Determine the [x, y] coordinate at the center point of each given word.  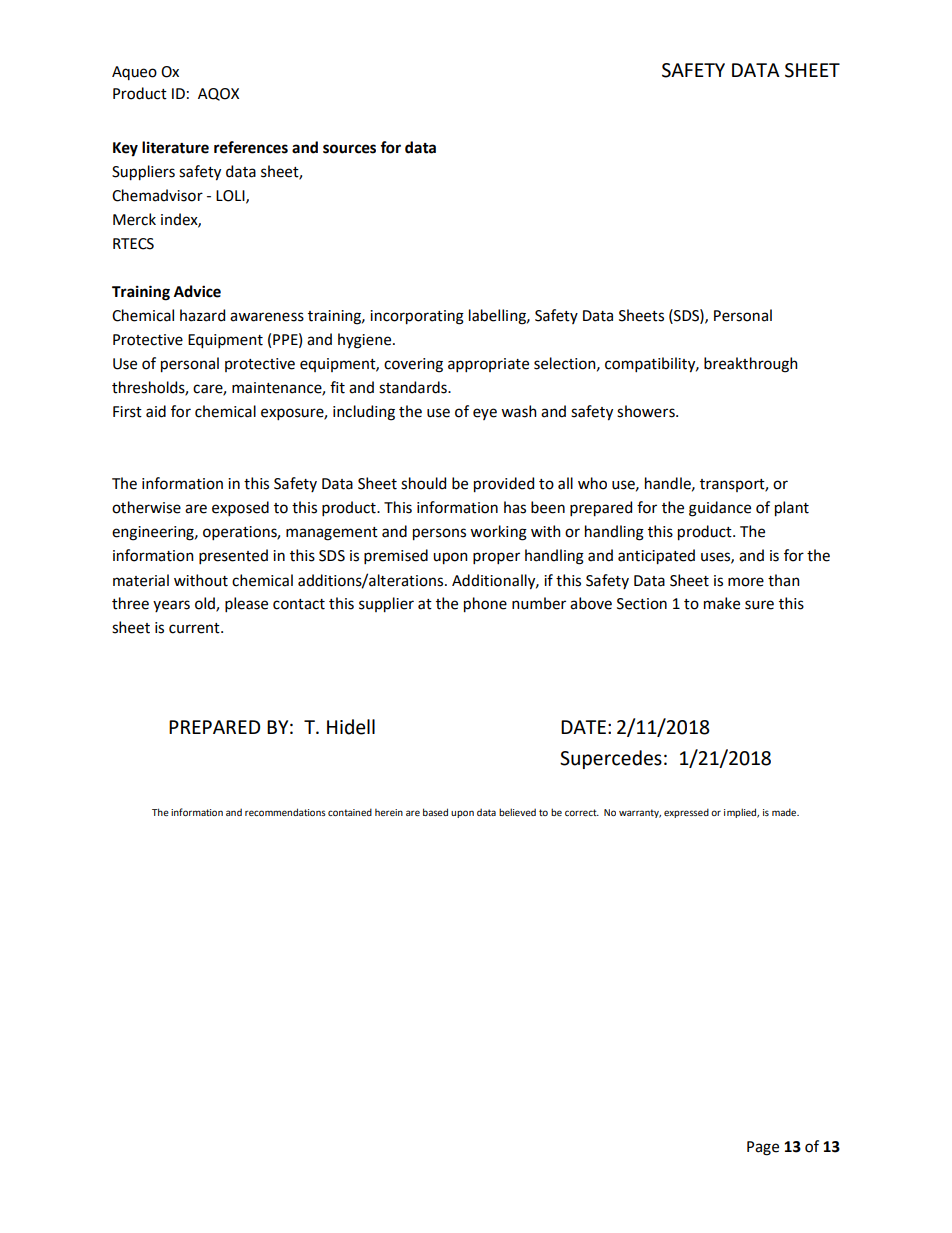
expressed [686, 813]
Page [763, 1148]
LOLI [231, 196]
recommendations [285, 812]
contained [350, 812]
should [423, 483]
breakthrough [751, 365]
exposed [240, 508]
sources [349, 149]
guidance [720, 509]
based [435, 812]
